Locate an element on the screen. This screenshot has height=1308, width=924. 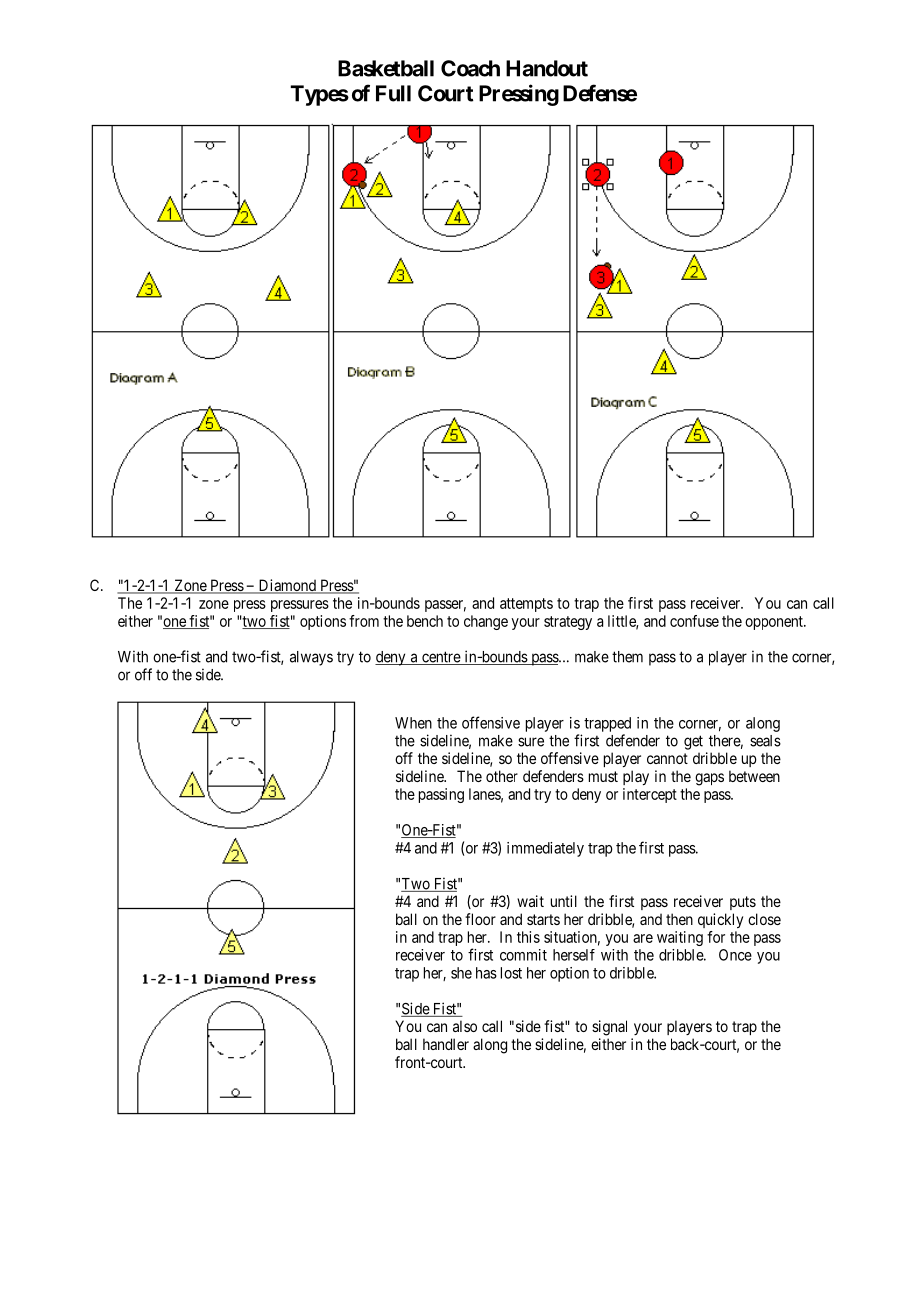
from is located at coordinates (364, 621).
